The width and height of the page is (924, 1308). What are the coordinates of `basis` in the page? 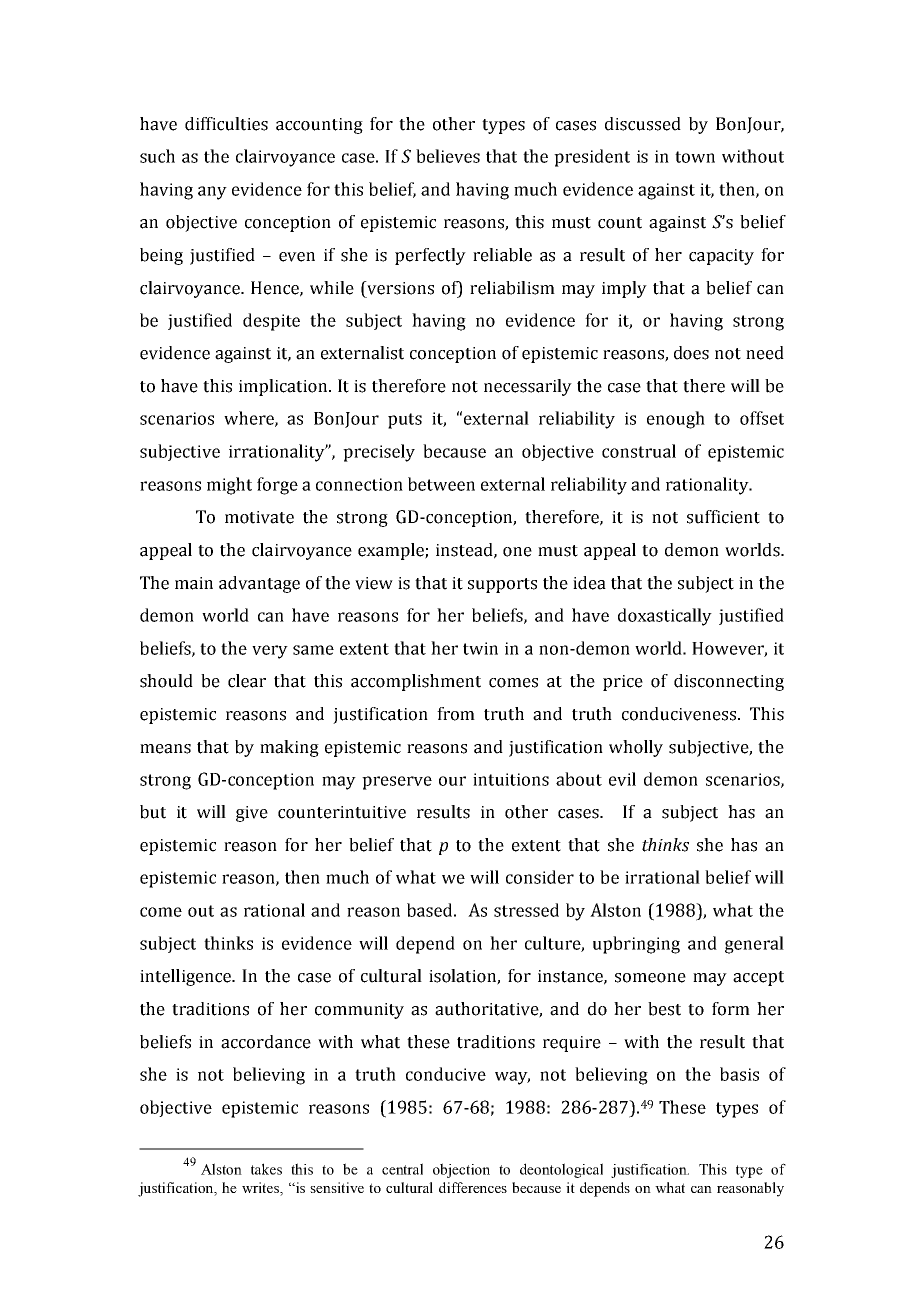 It's located at (739, 1074).
